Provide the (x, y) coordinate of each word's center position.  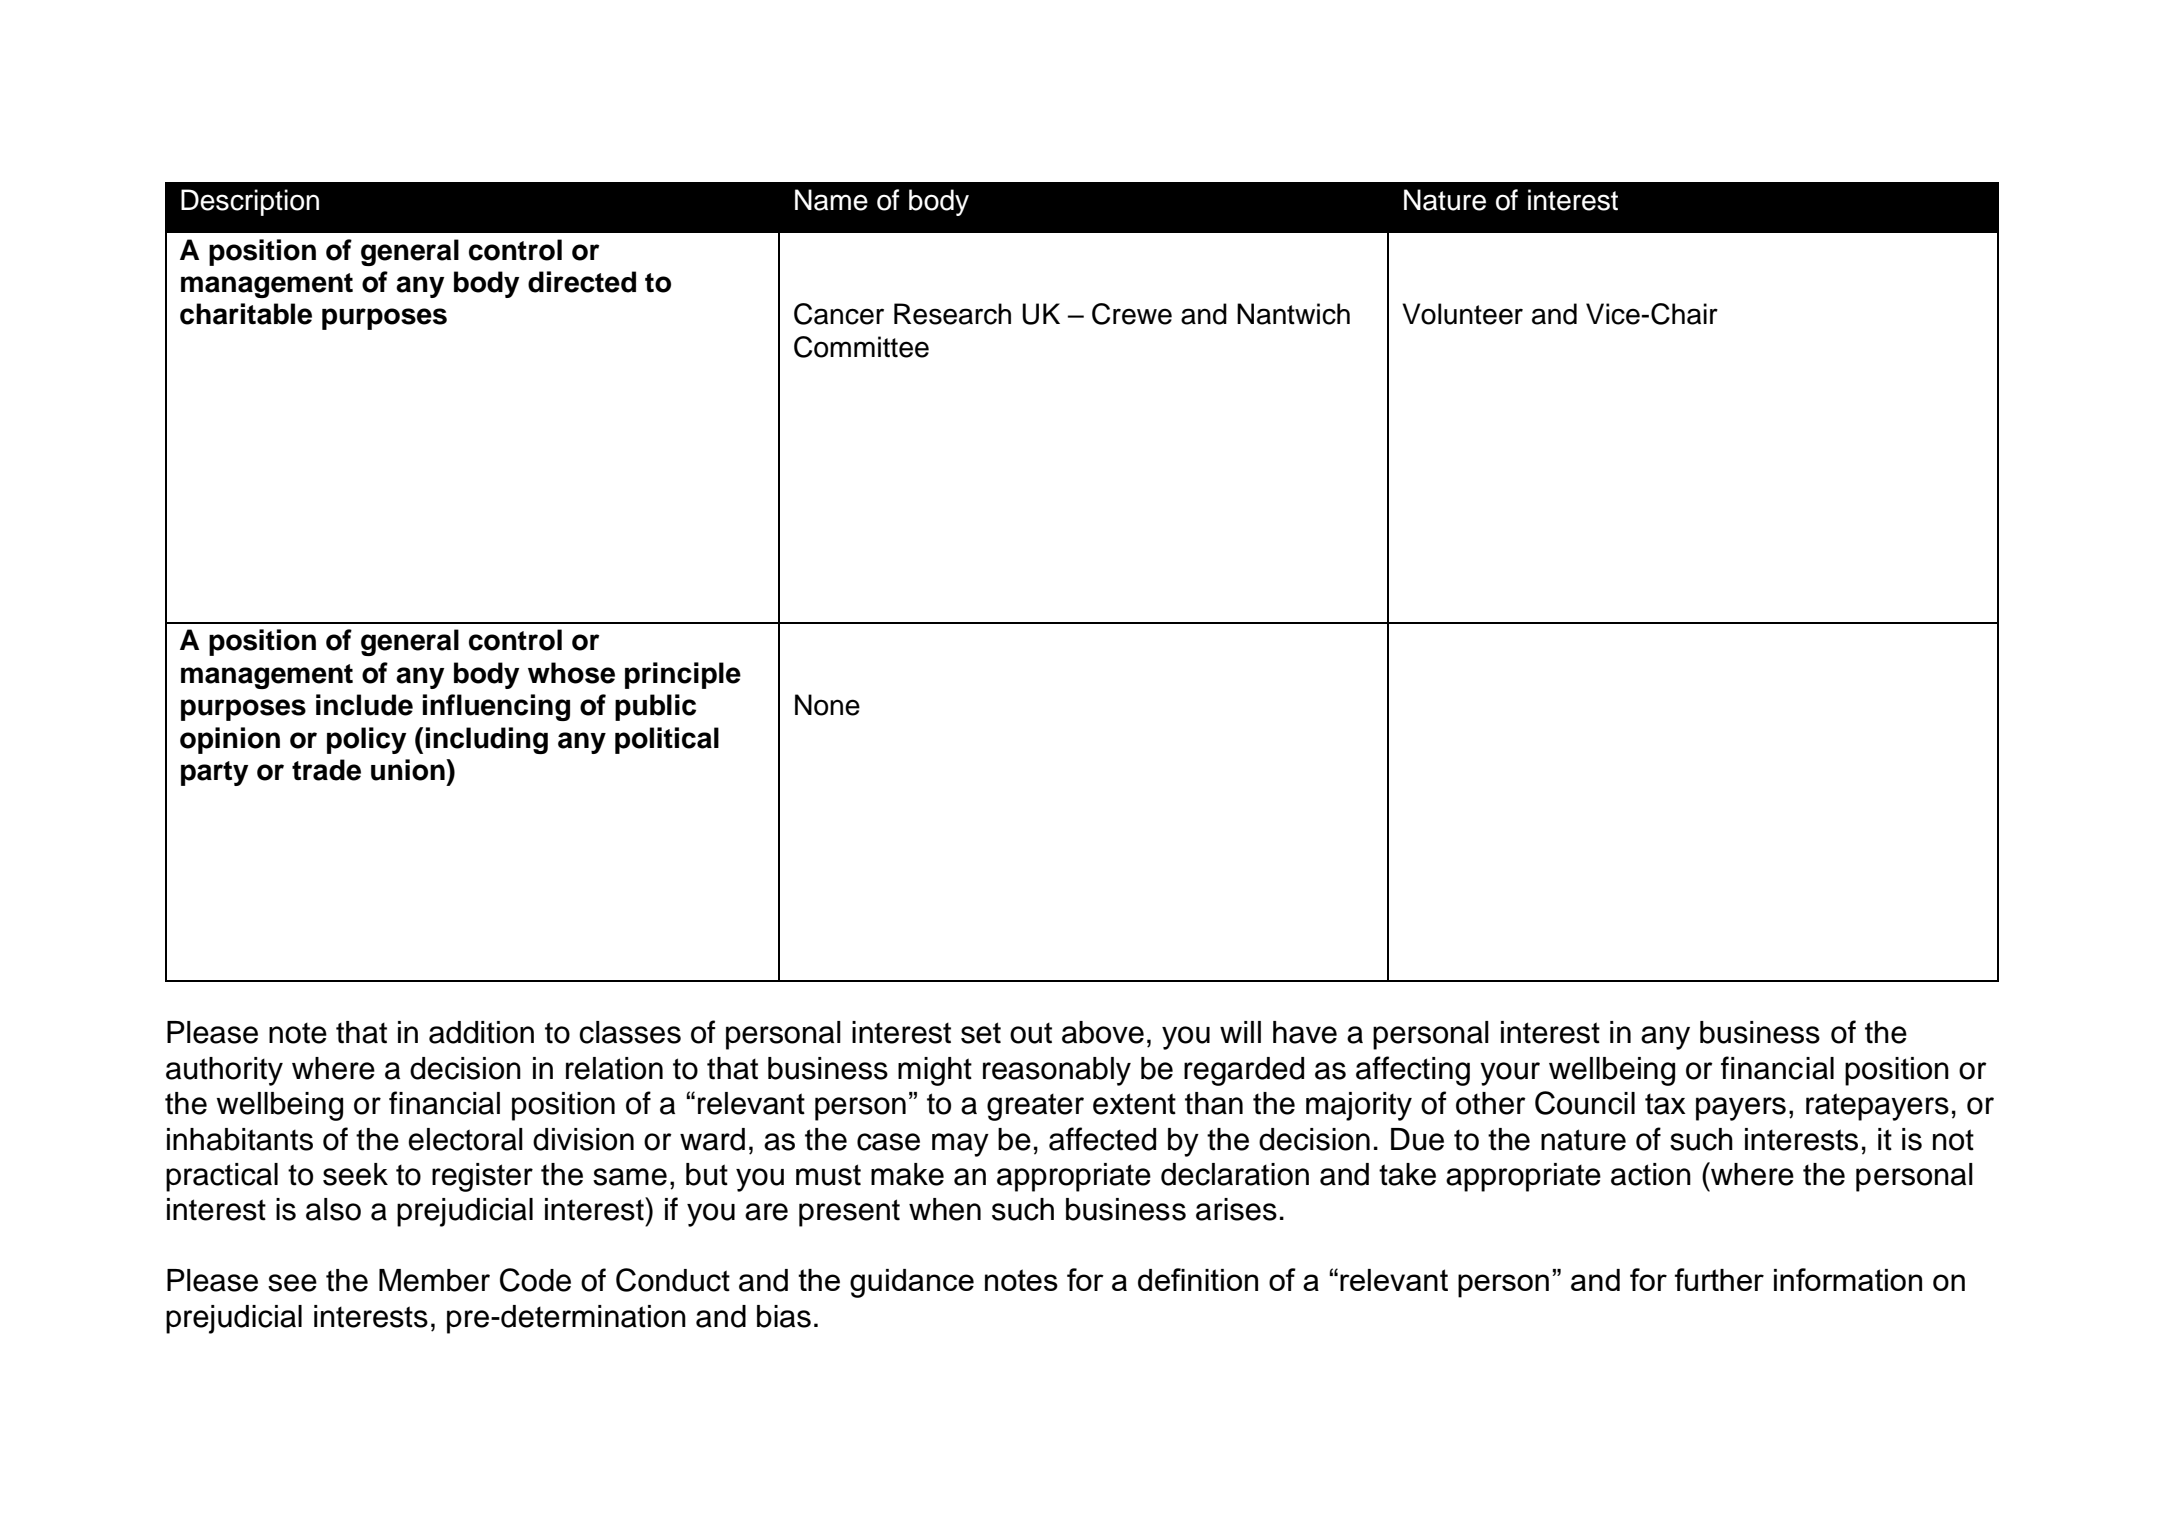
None (827, 705)
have (1305, 1032)
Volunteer (1462, 314)
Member (434, 1280)
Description (250, 202)
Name (831, 200)
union (409, 770)
